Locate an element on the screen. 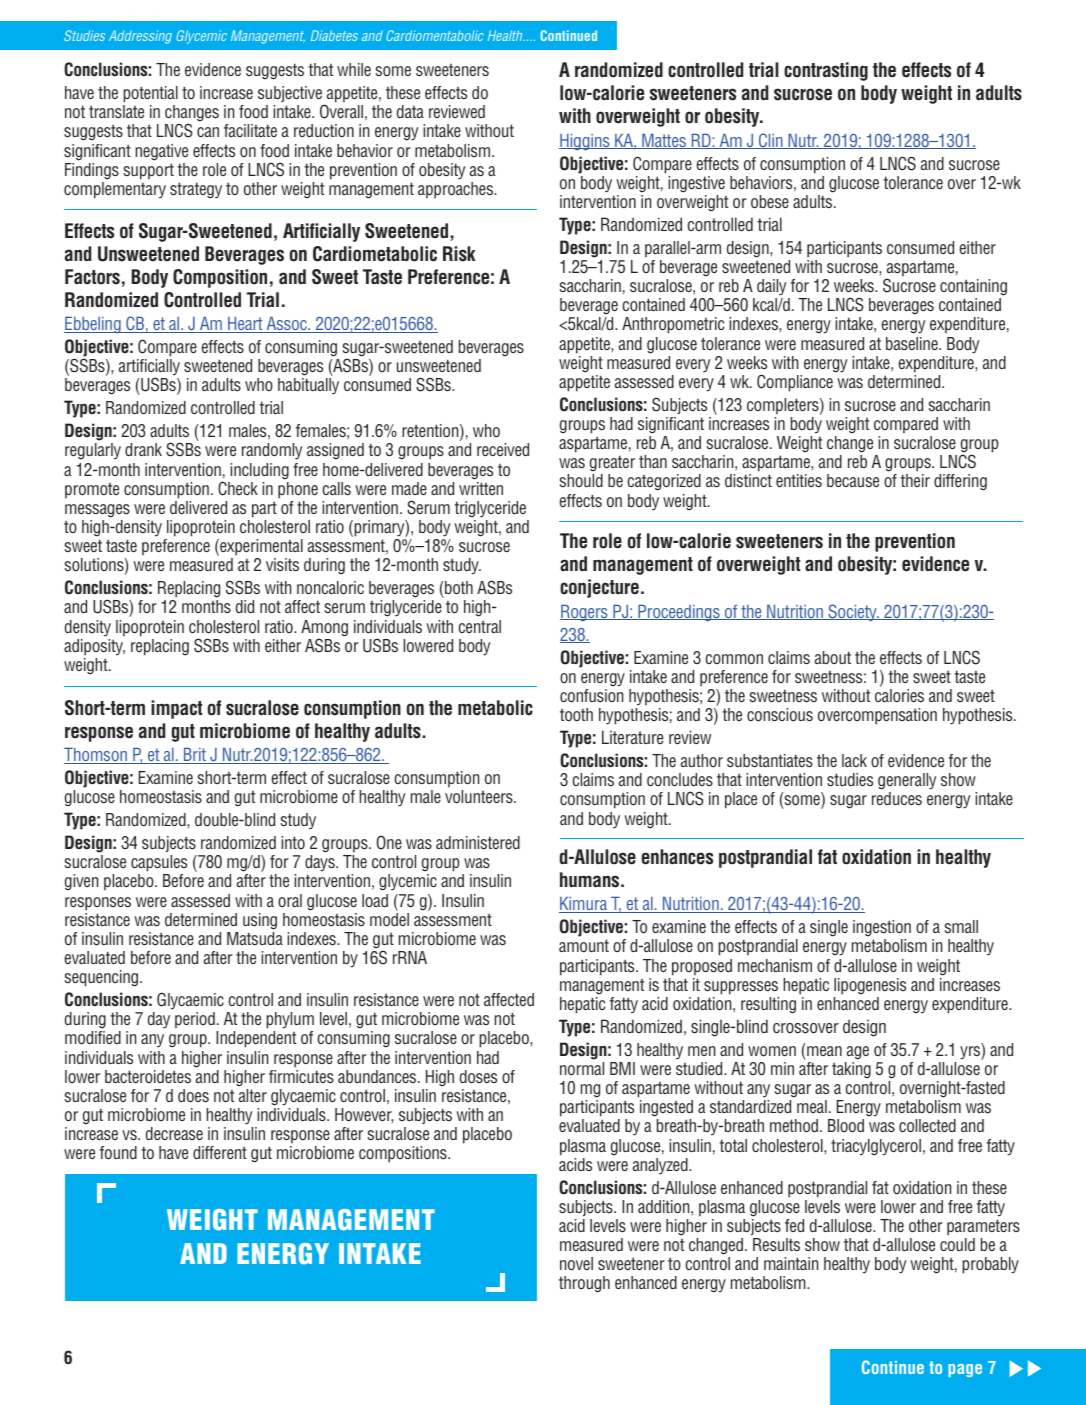  Heart is located at coordinates (245, 324).
